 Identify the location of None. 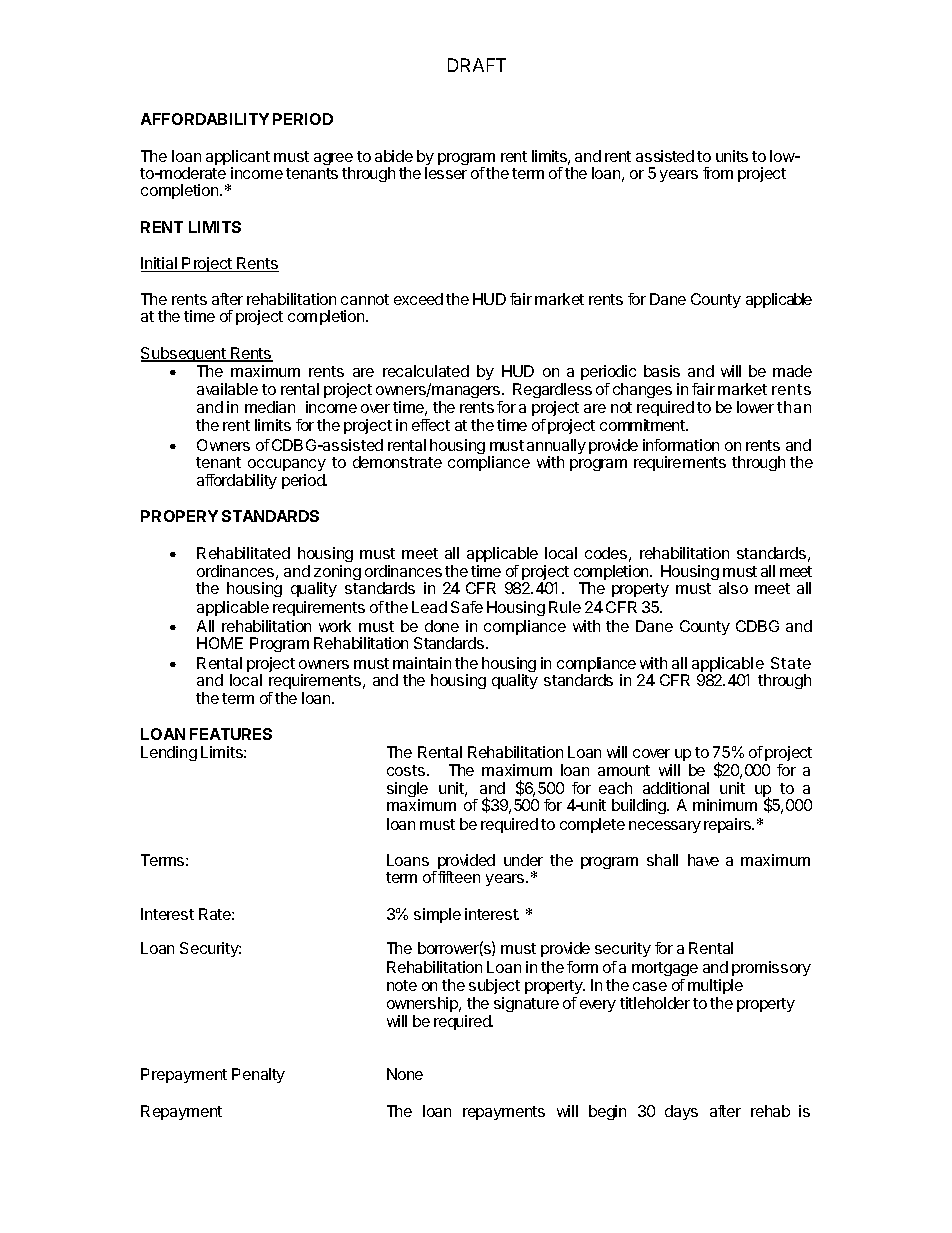
(405, 1074).
